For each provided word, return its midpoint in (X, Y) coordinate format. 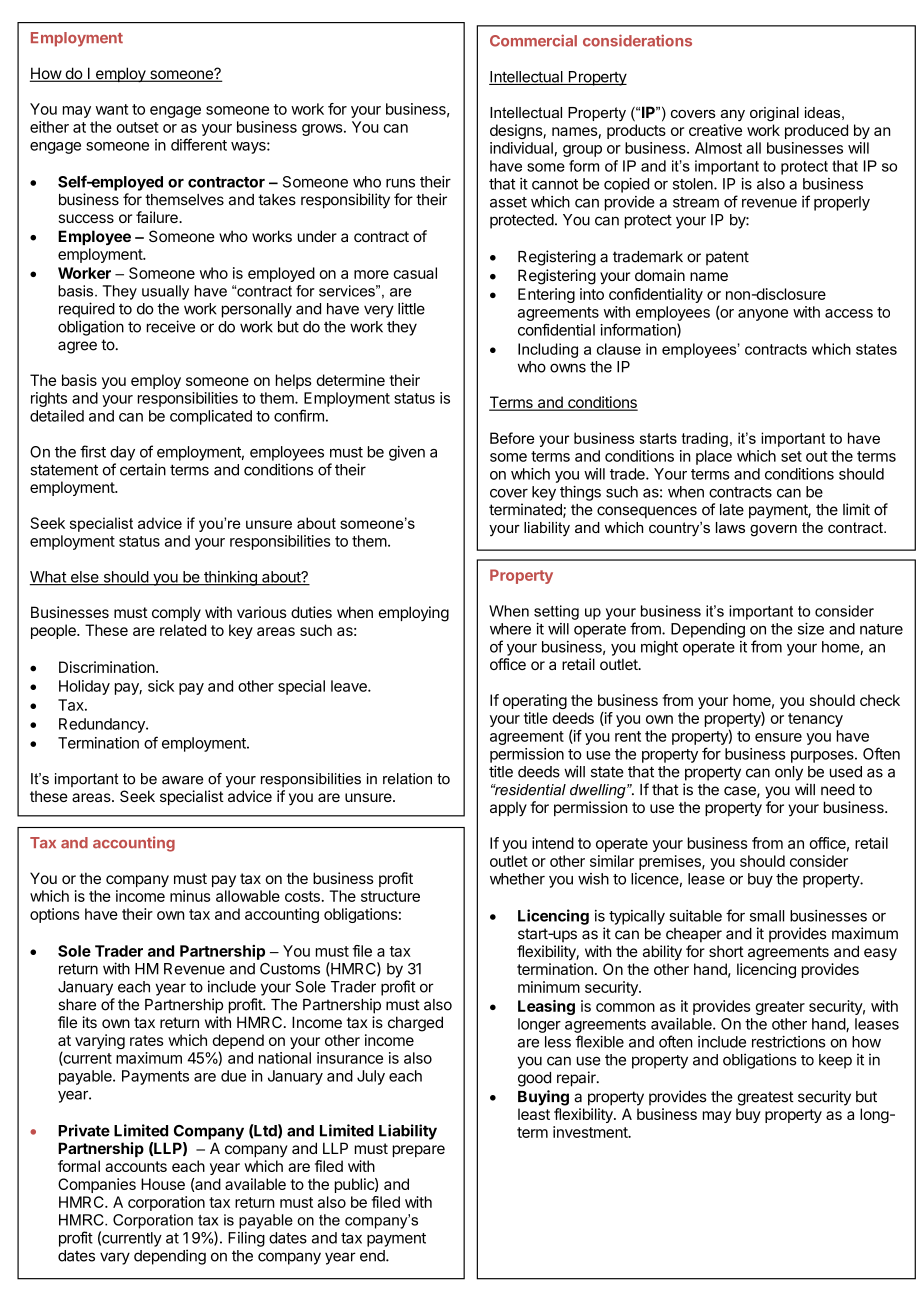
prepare (419, 1151)
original (774, 114)
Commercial (533, 40)
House (163, 1184)
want (112, 109)
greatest (765, 1098)
